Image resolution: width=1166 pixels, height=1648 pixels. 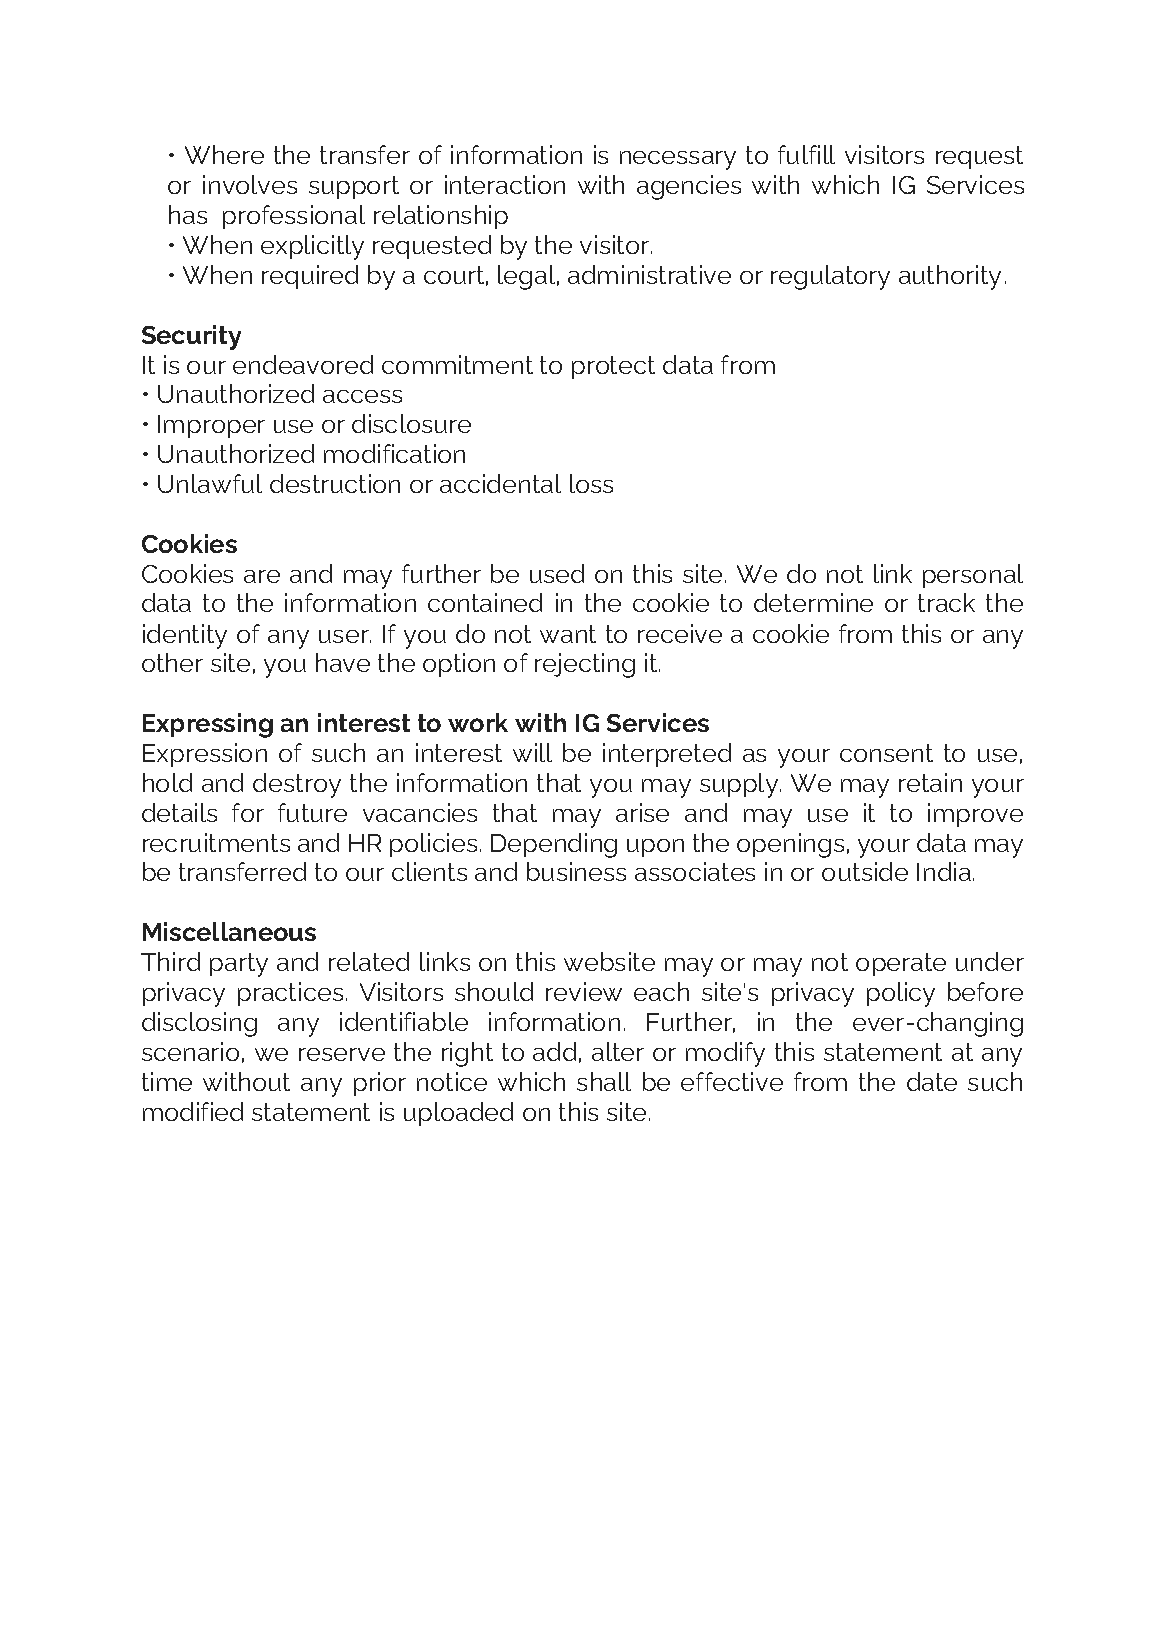 I want to click on involves, so click(x=250, y=184).
